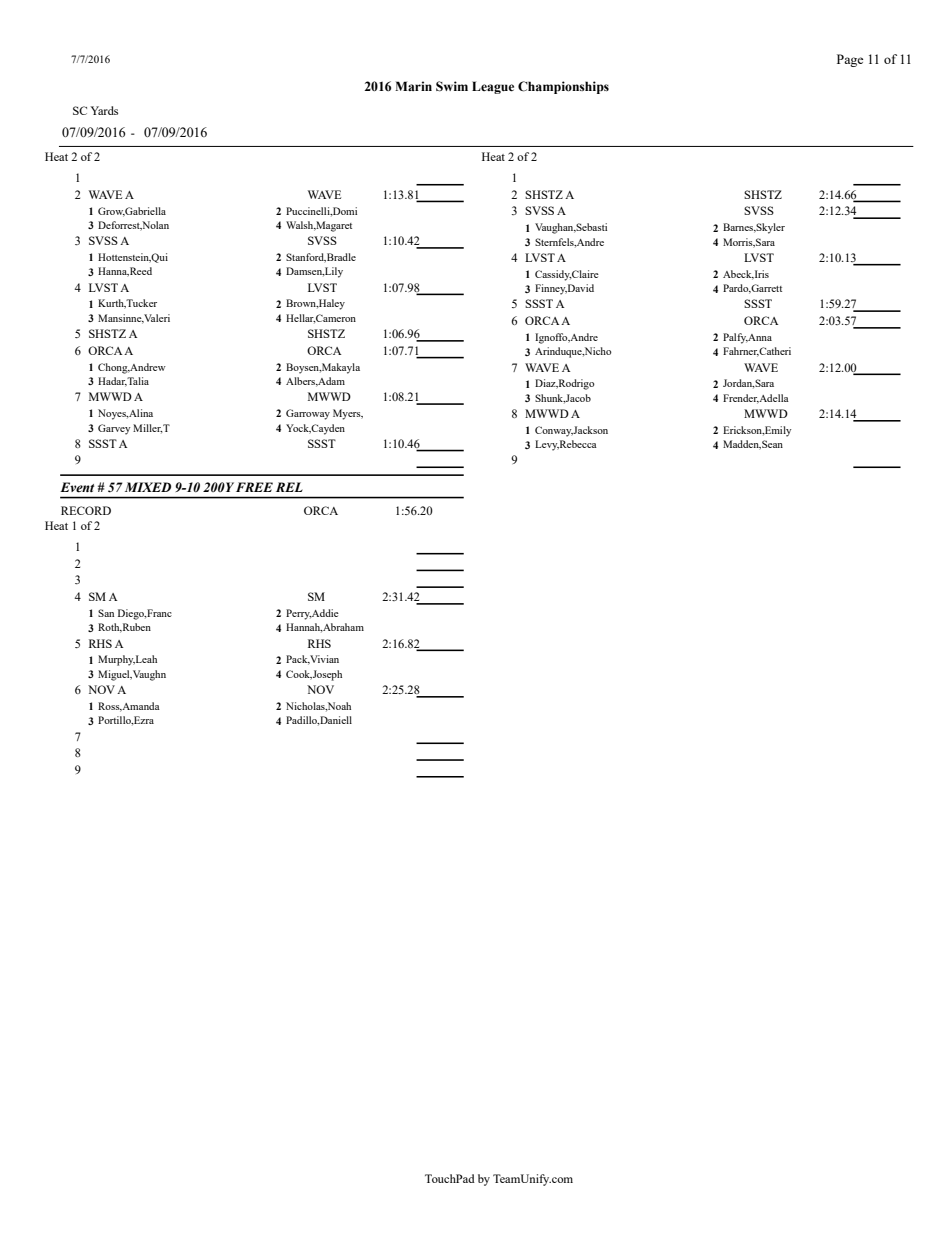 This document has width=952, height=1233. What do you see at coordinates (114, 429) in the document?
I see `Garvey` at bounding box center [114, 429].
